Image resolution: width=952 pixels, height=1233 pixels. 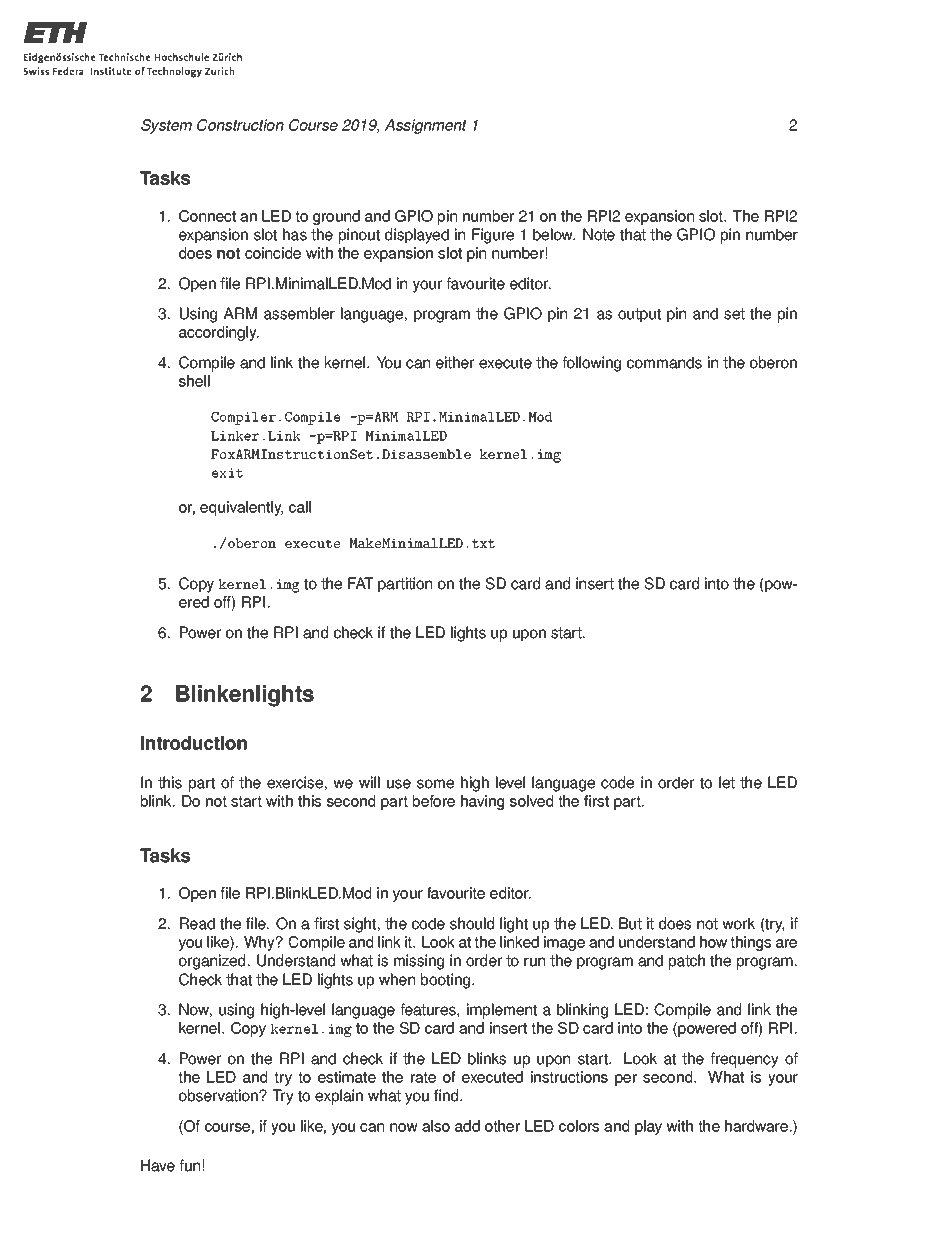 What do you see at coordinates (727, 782) in the document?
I see `let` at bounding box center [727, 782].
